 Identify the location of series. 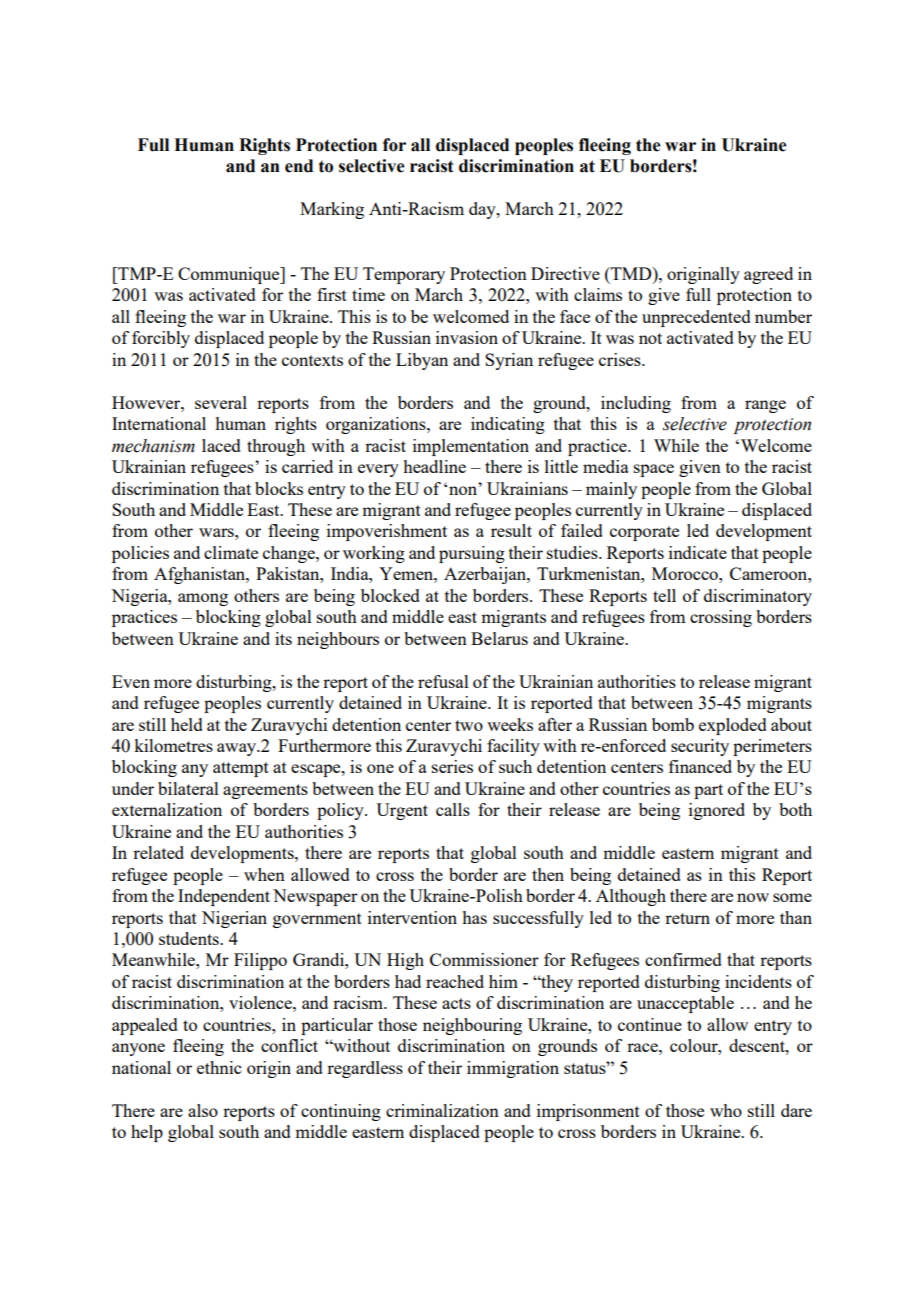
(452, 766).
